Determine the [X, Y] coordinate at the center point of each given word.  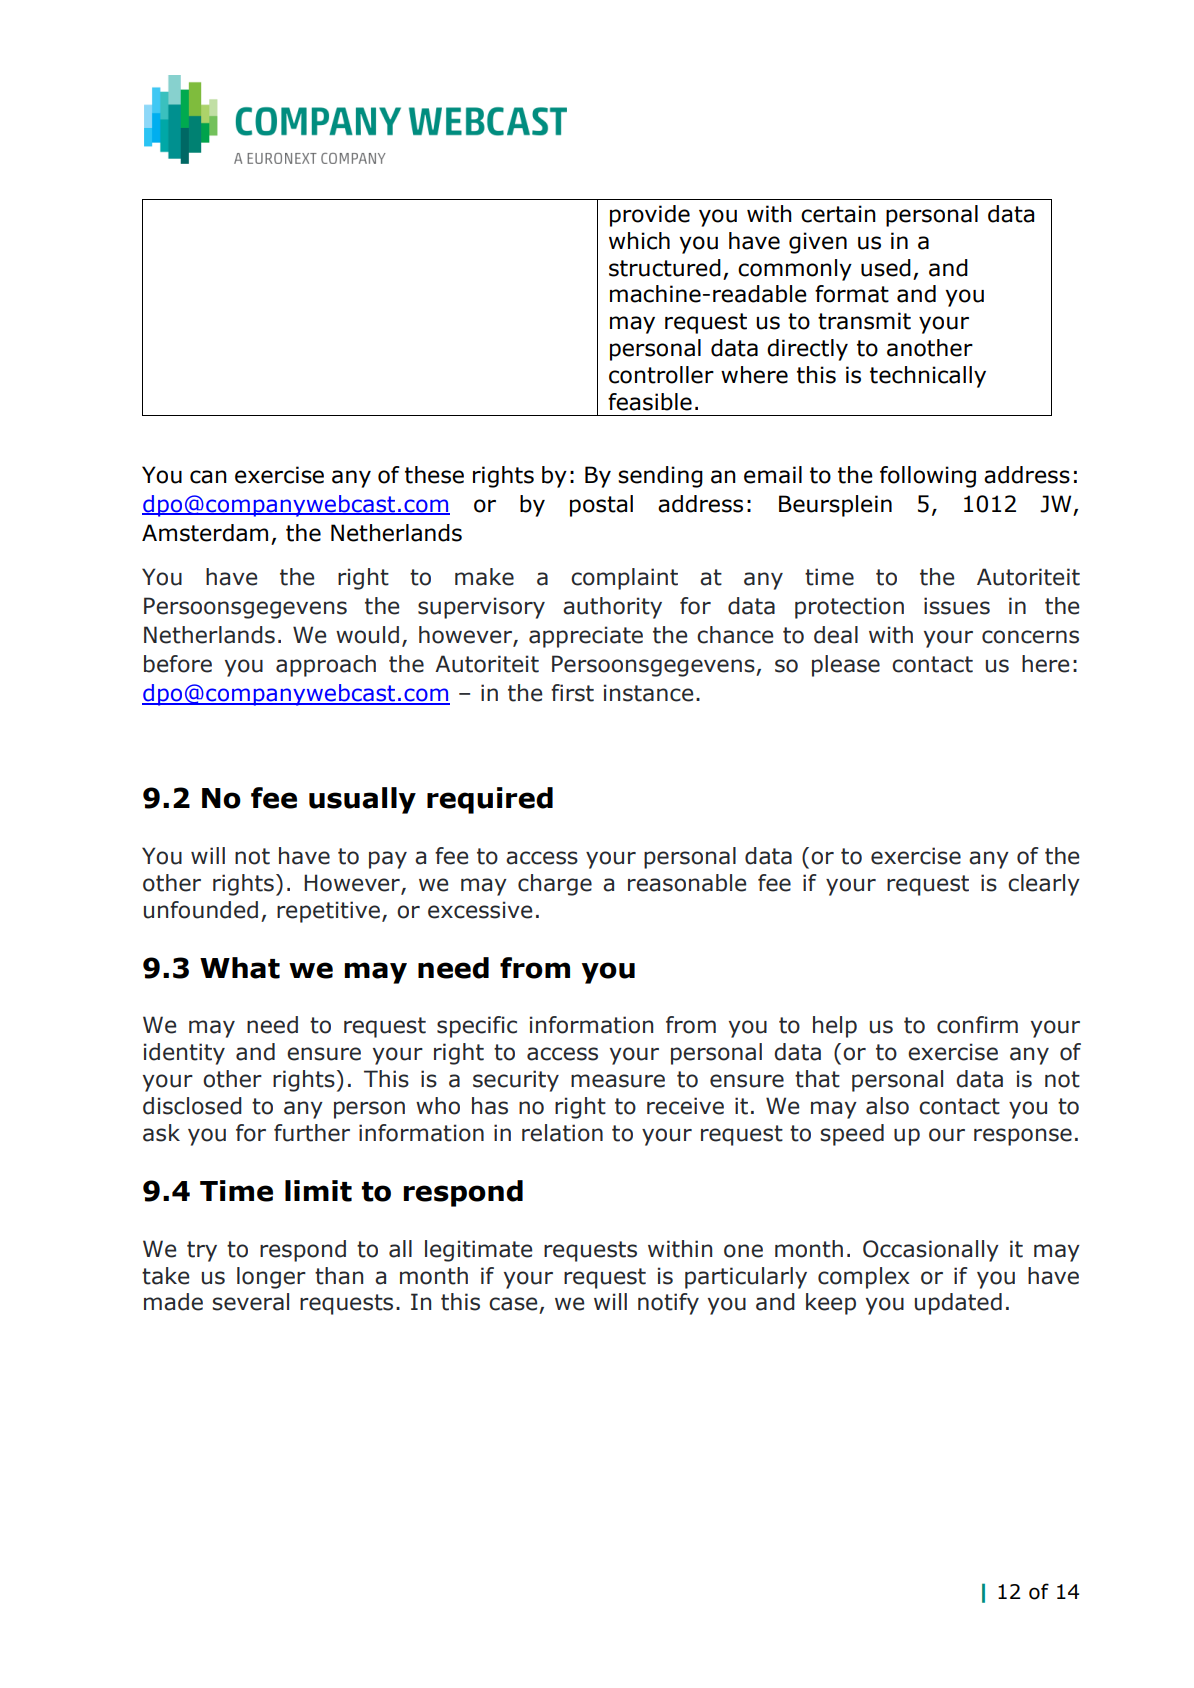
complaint [624, 579]
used [886, 268]
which [639, 241]
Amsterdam [205, 533]
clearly [1044, 885]
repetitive [328, 912]
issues [957, 606]
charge [555, 885]
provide [650, 216]
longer [271, 1278]
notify [668, 1304]
